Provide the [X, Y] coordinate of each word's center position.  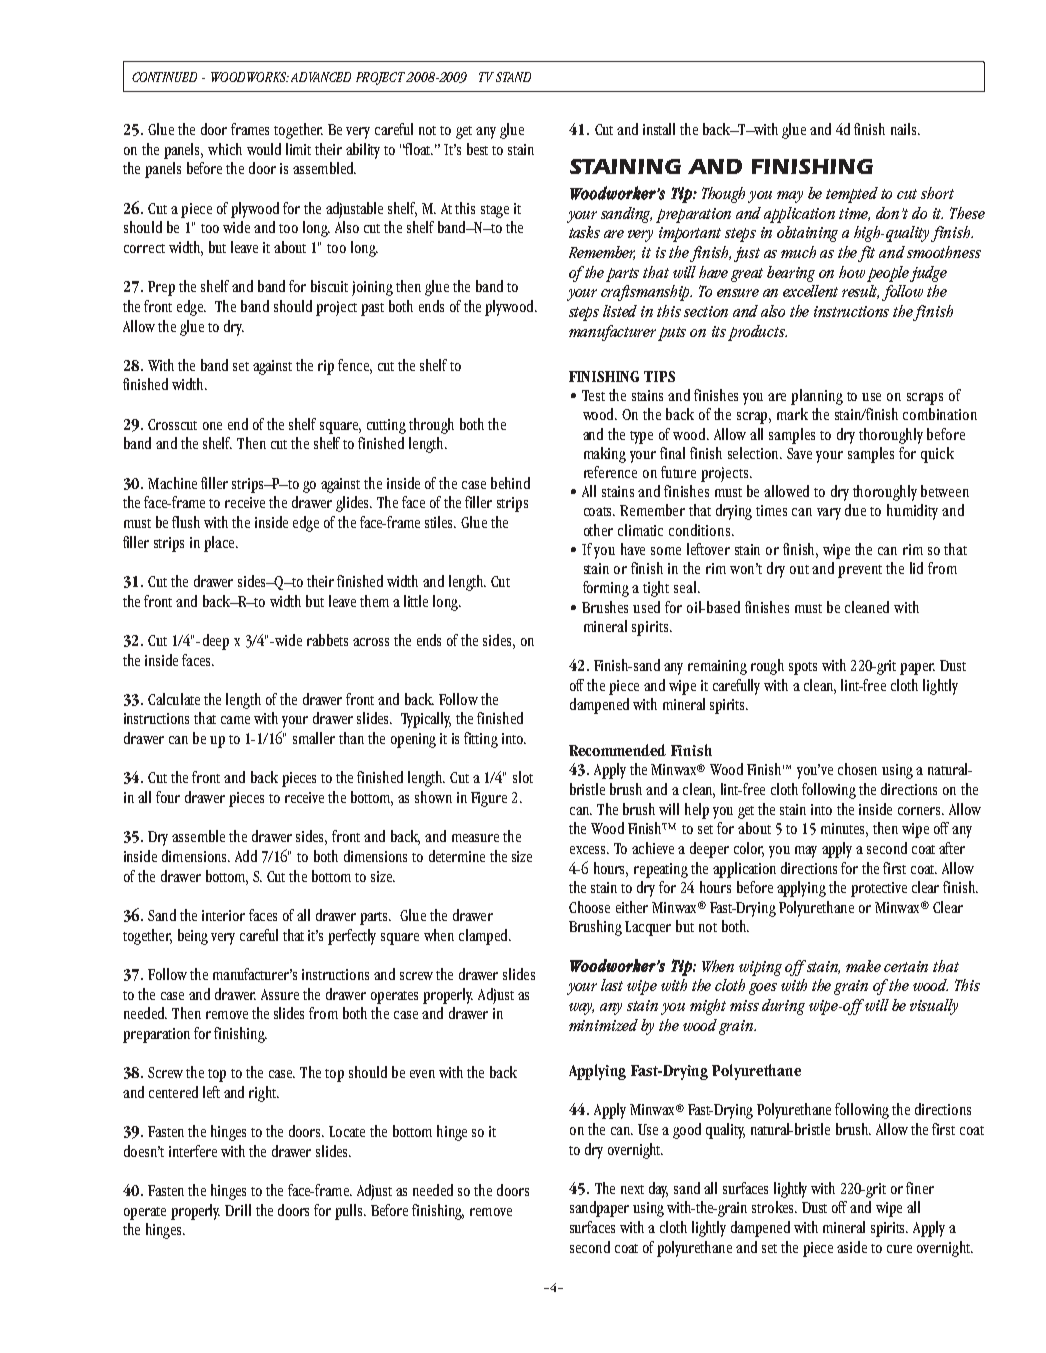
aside [852, 1247]
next [632, 1189]
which [225, 149]
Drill [238, 1210]
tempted [852, 195]
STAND [513, 77]
